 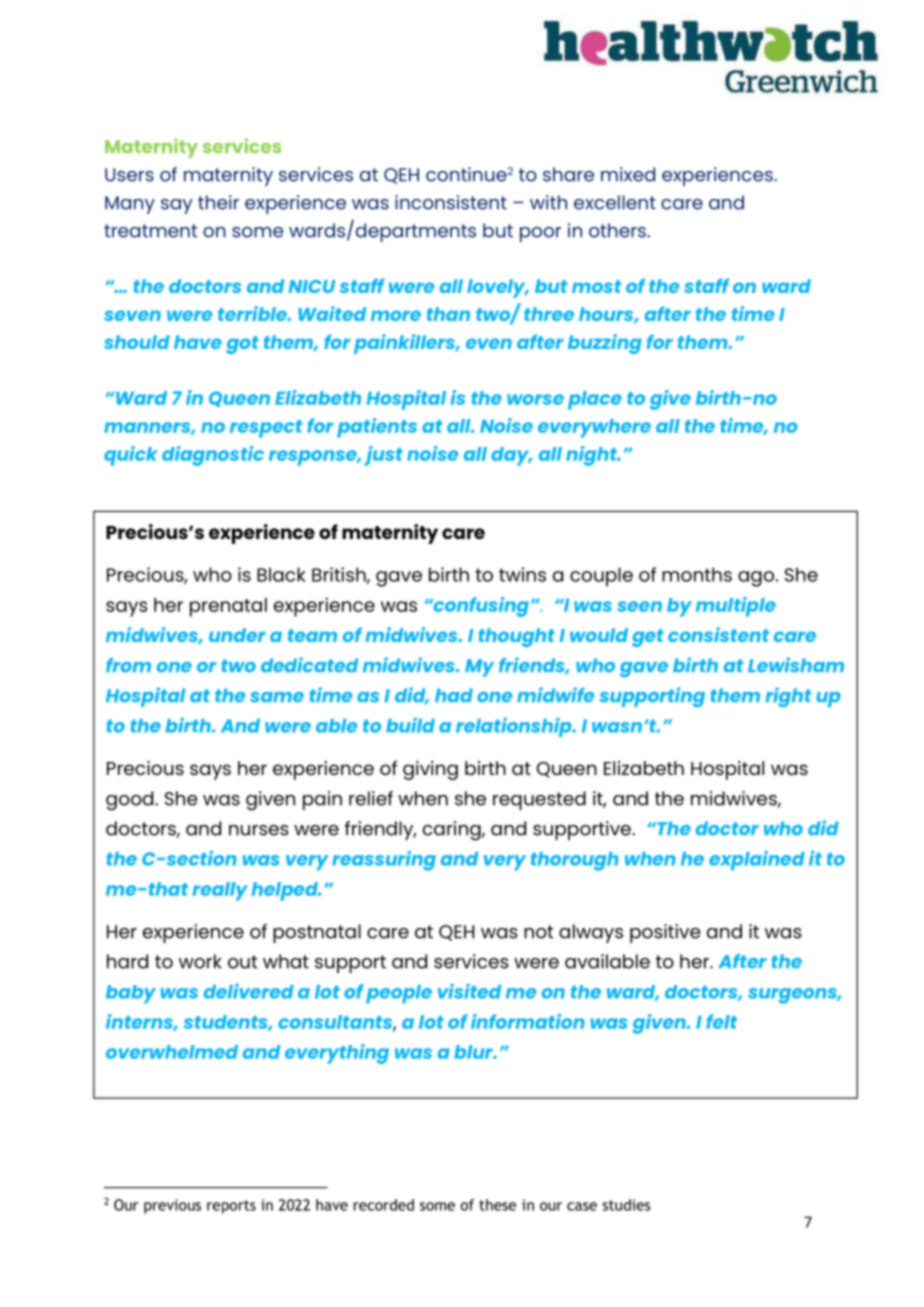 I want to click on visited, so click(x=469, y=991).
